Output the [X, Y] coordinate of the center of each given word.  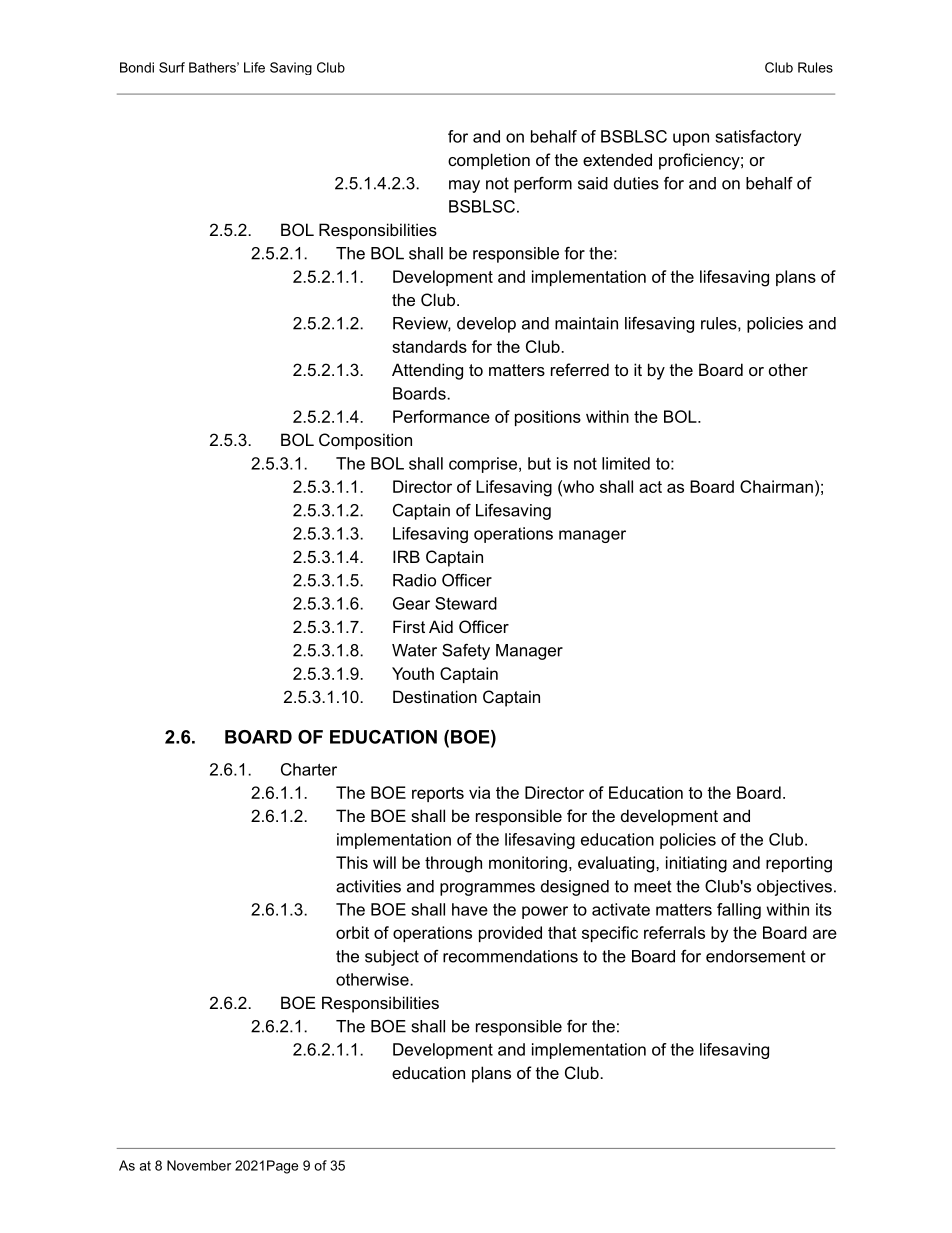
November [199, 1165]
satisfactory [758, 138]
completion [489, 161]
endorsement [756, 956]
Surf [172, 67]
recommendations [510, 956]
